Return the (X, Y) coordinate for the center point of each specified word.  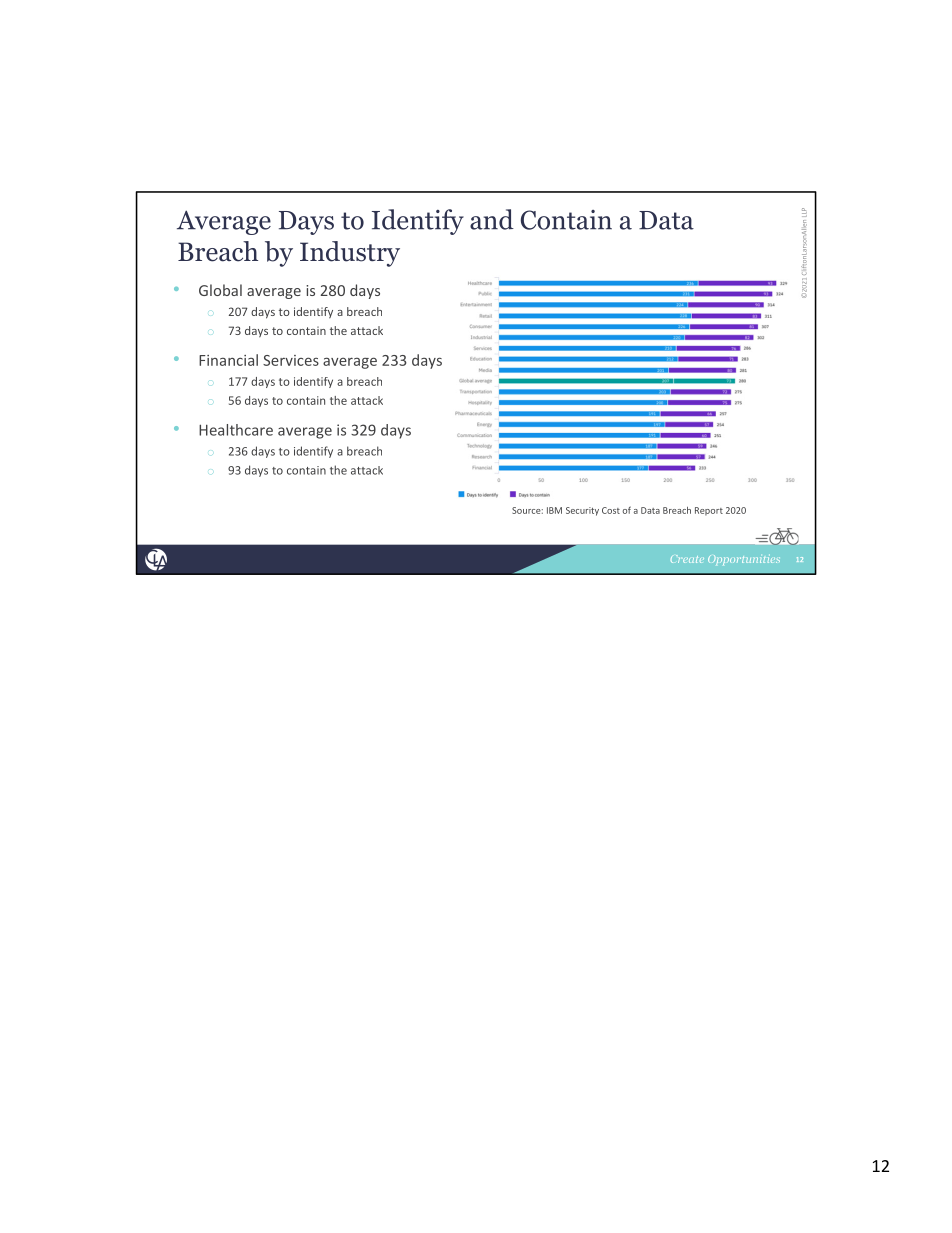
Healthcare (236, 430)
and (492, 219)
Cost (611, 510)
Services (291, 360)
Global (220, 290)
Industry (350, 254)
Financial (228, 360)
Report (709, 511)
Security (582, 511)
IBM (554, 510)
